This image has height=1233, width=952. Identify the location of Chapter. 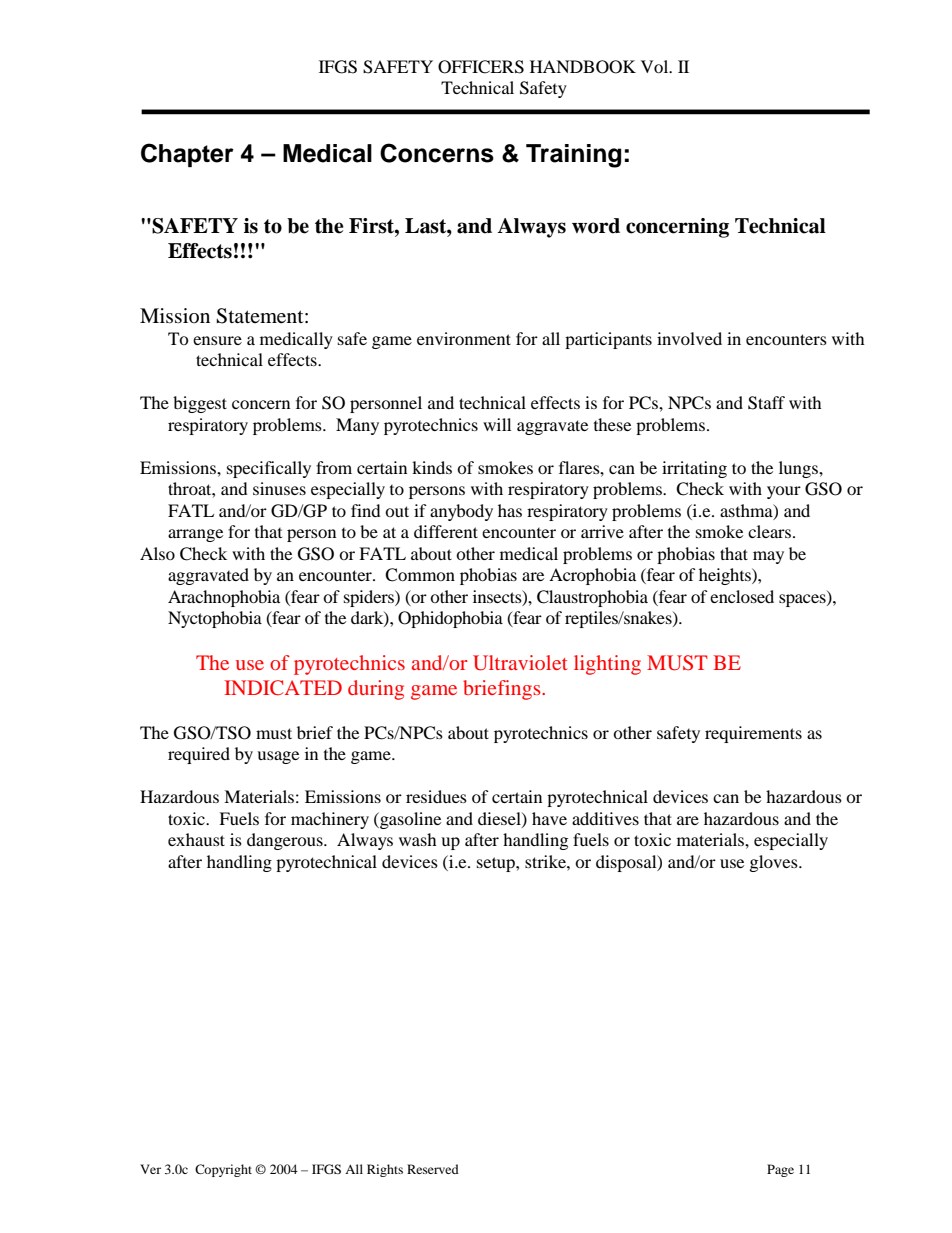
(187, 155).
